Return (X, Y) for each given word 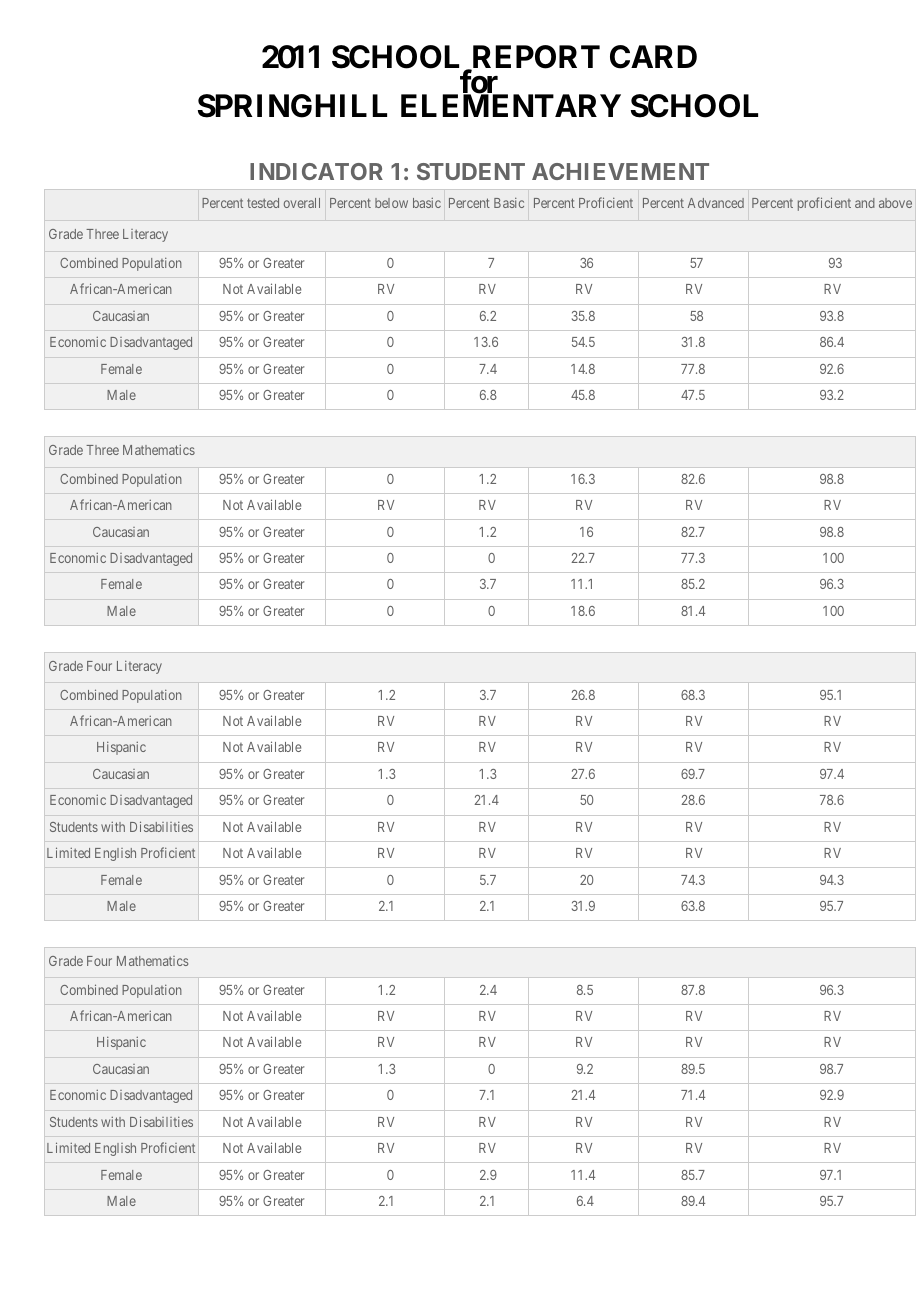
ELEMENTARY (511, 105)
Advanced (716, 203)
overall (302, 203)
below (391, 203)
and (865, 203)
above (895, 203)
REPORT (535, 58)
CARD (653, 57)
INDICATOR (316, 171)
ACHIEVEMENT (620, 171)
